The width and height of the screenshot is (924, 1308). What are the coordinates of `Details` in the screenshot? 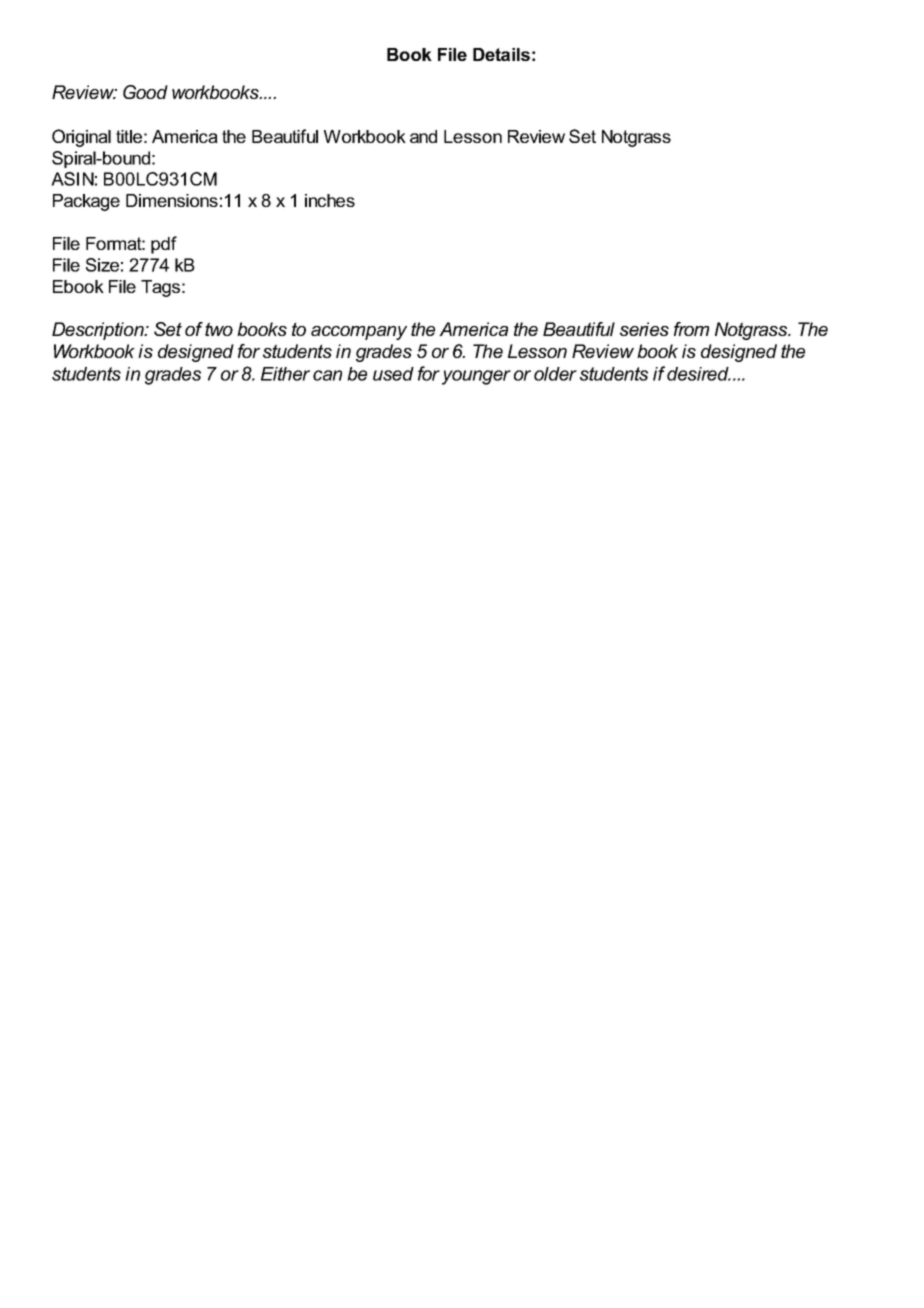 It's located at (501, 54).
